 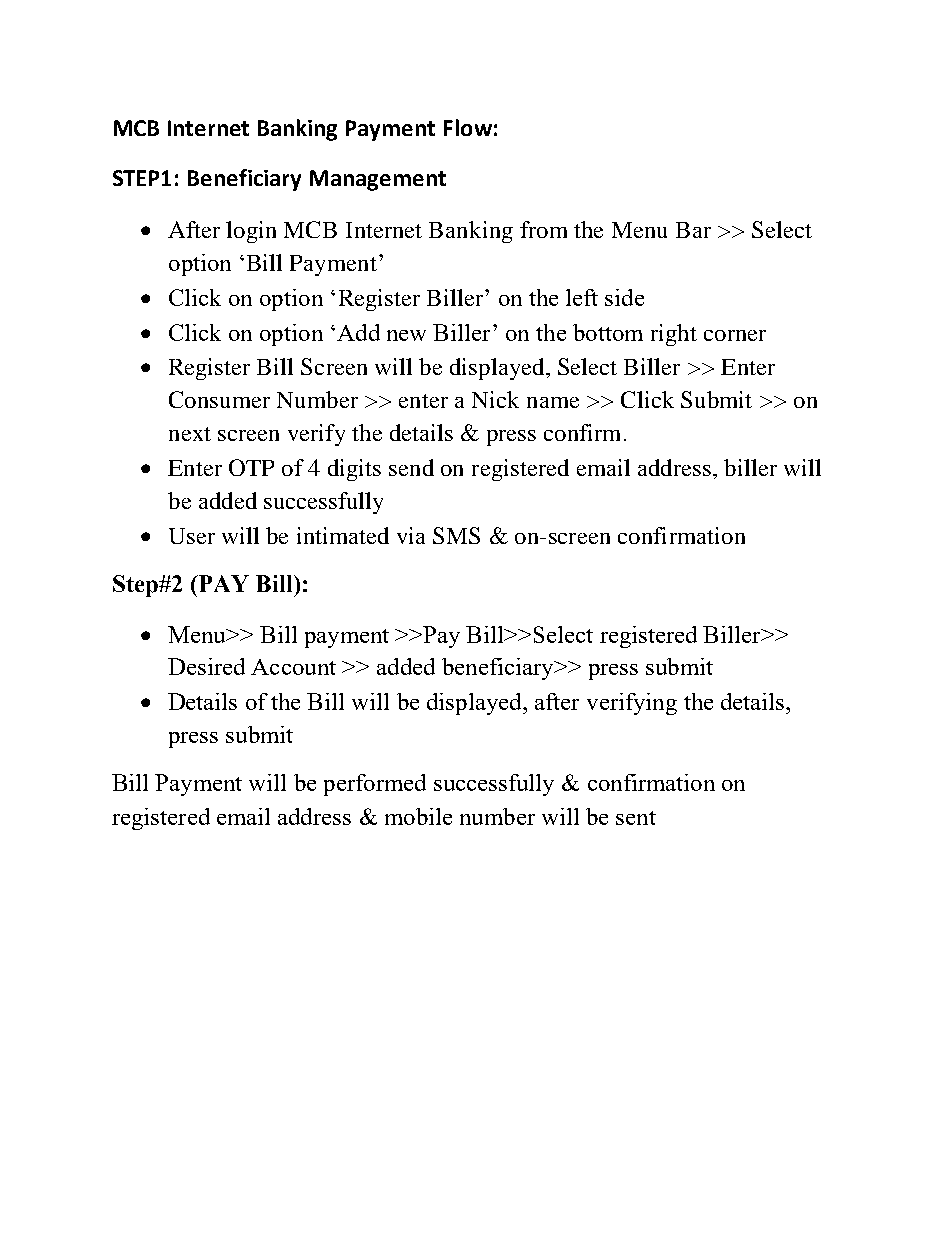 I want to click on login, so click(x=251, y=232).
